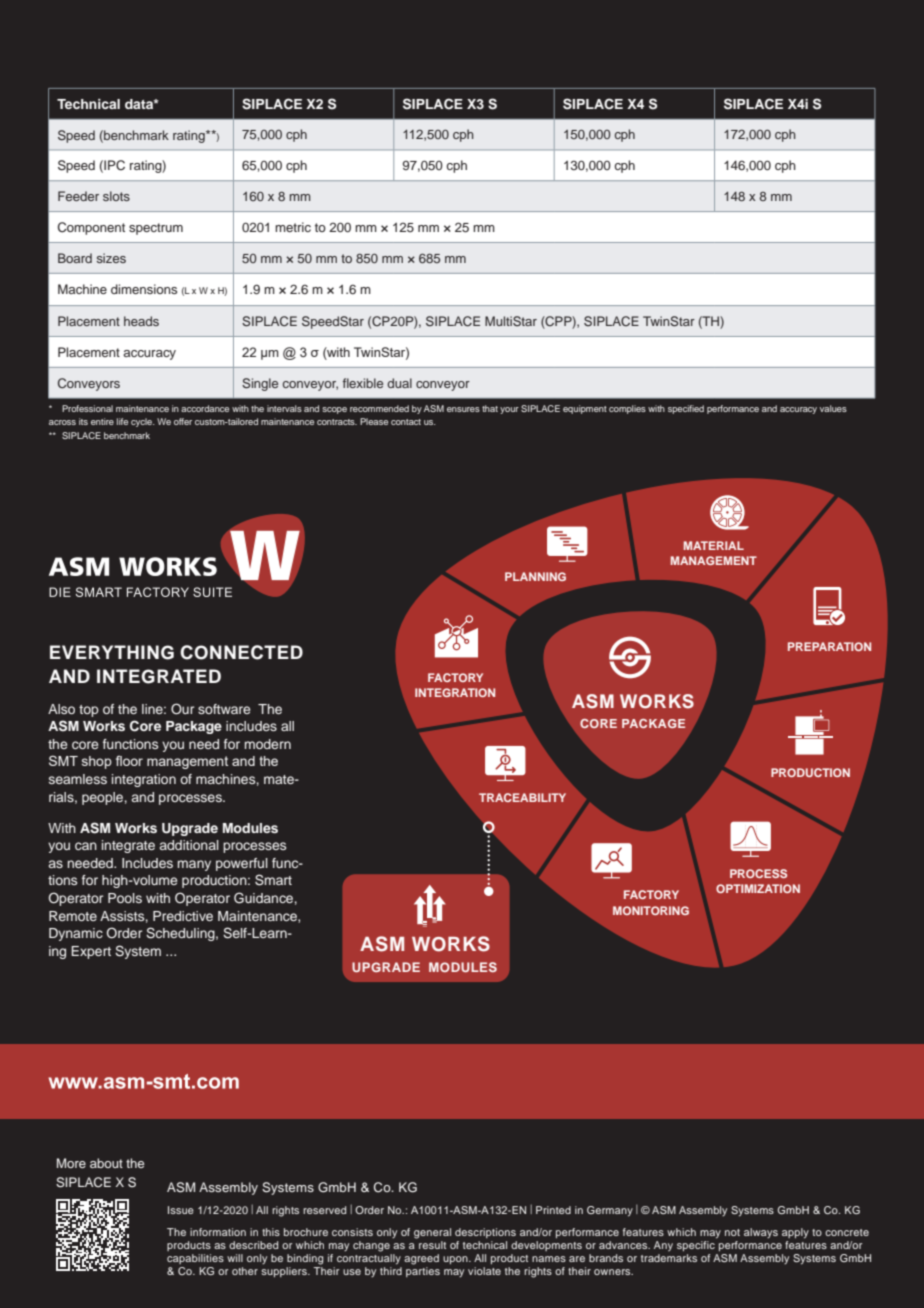 The height and width of the document is (1308, 924). I want to click on specified, so click(686, 409).
